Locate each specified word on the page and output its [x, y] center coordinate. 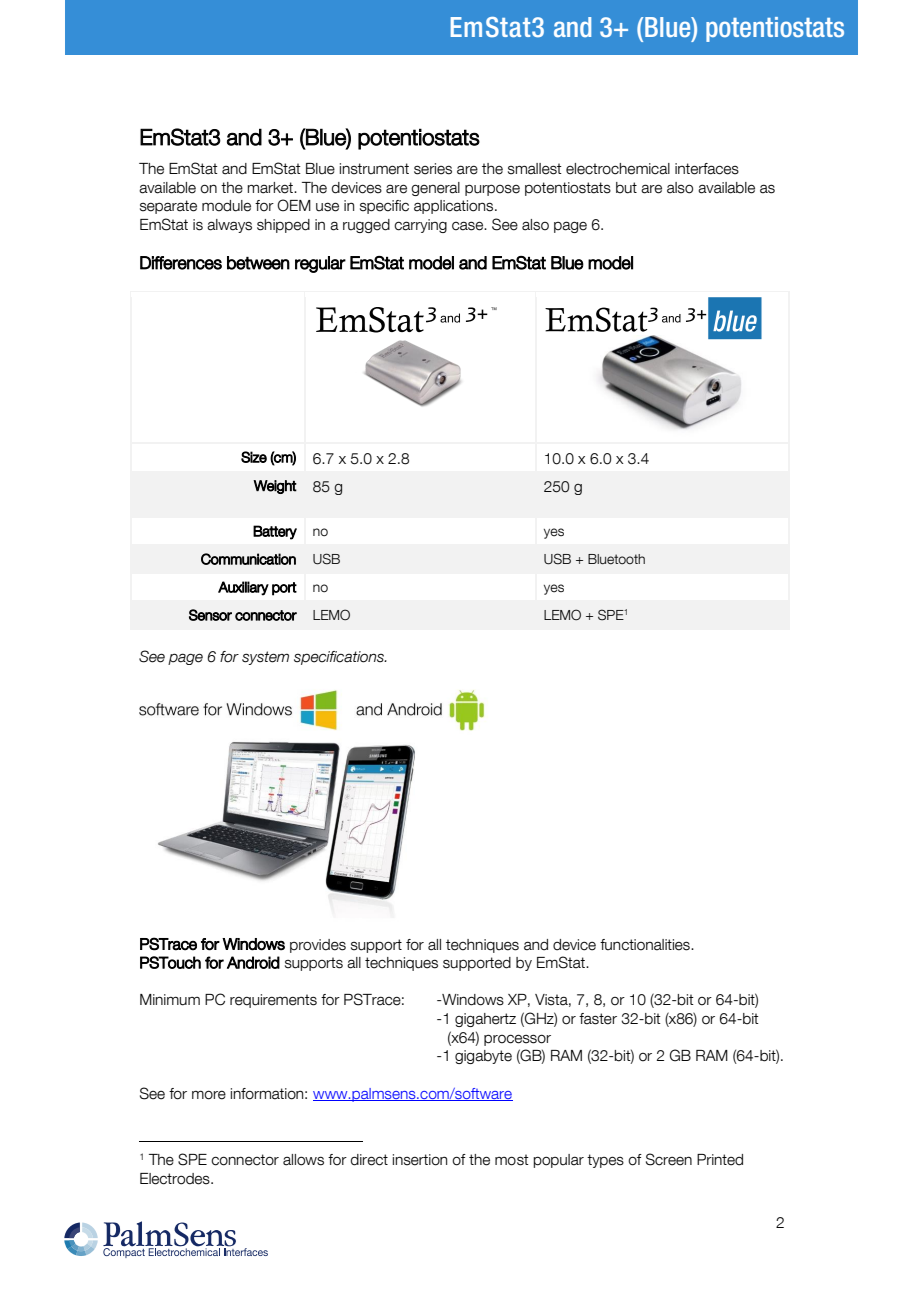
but [626, 188]
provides [318, 946]
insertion [420, 1160]
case [468, 226]
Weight [275, 487]
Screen [669, 1159]
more [209, 1095]
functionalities [646, 945]
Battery [275, 532]
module [226, 206]
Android [253, 962]
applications [455, 207]
